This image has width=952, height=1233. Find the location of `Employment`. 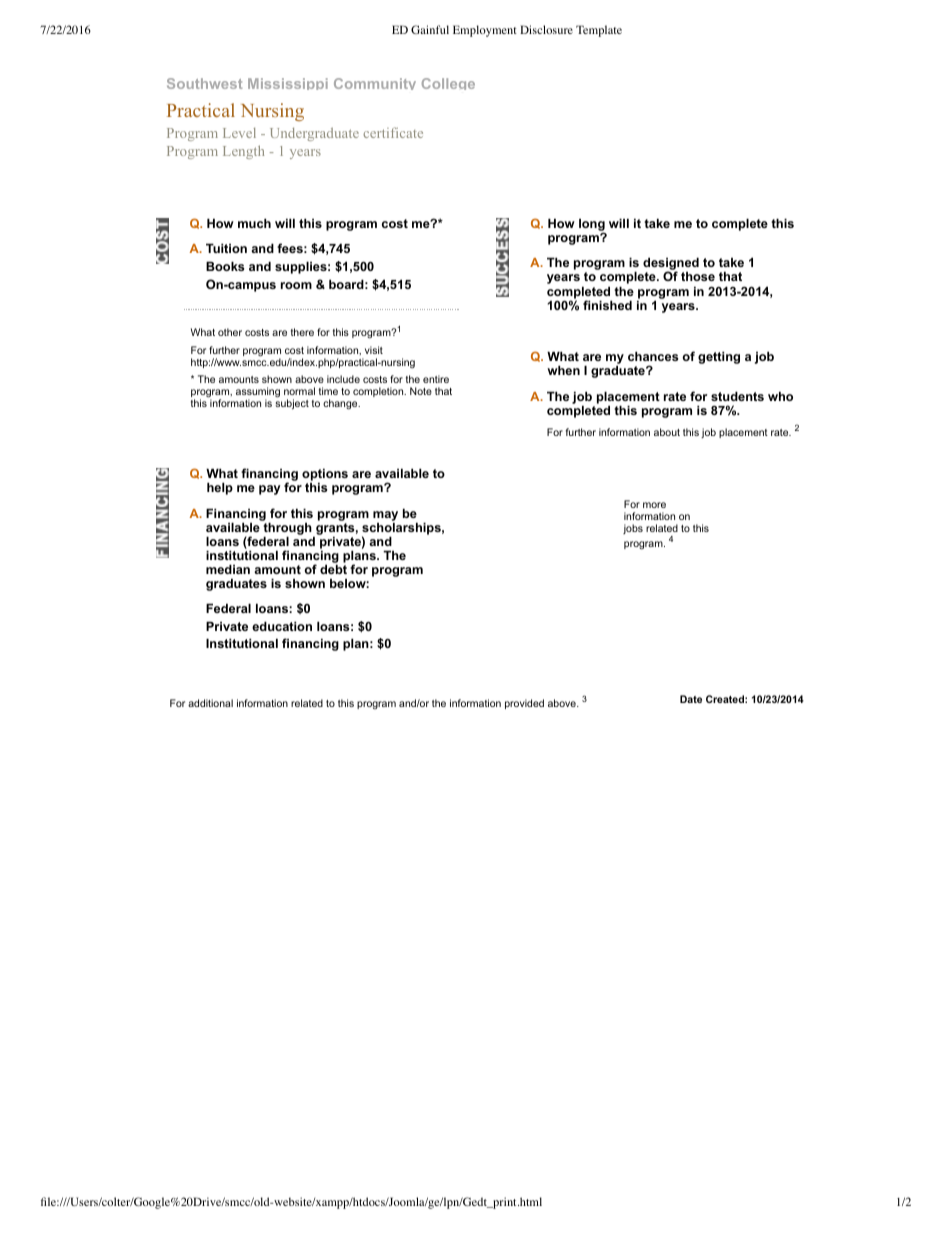

Employment is located at coordinates (485, 31).
